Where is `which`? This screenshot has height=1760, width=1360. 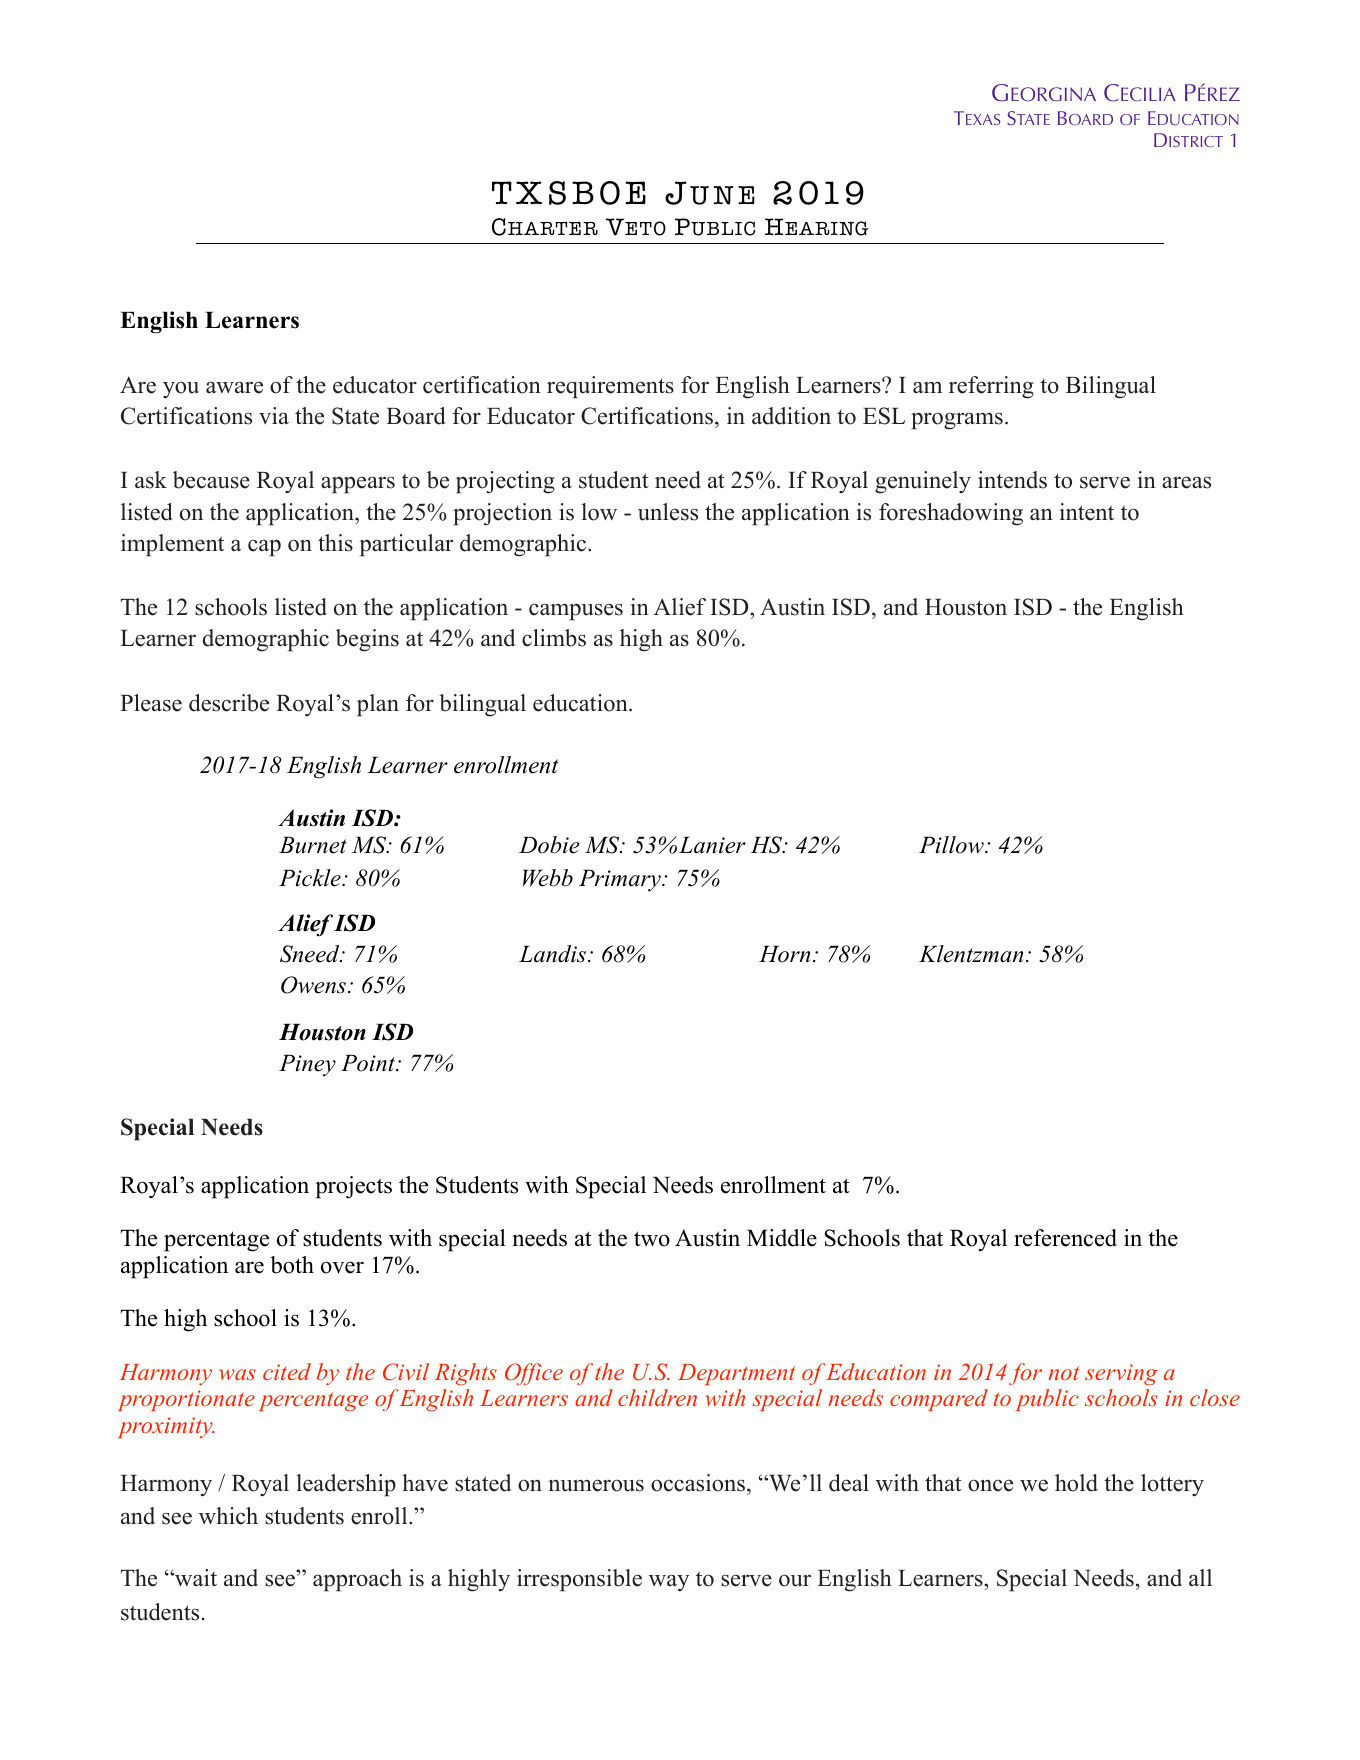
which is located at coordinates (228, 1516).
